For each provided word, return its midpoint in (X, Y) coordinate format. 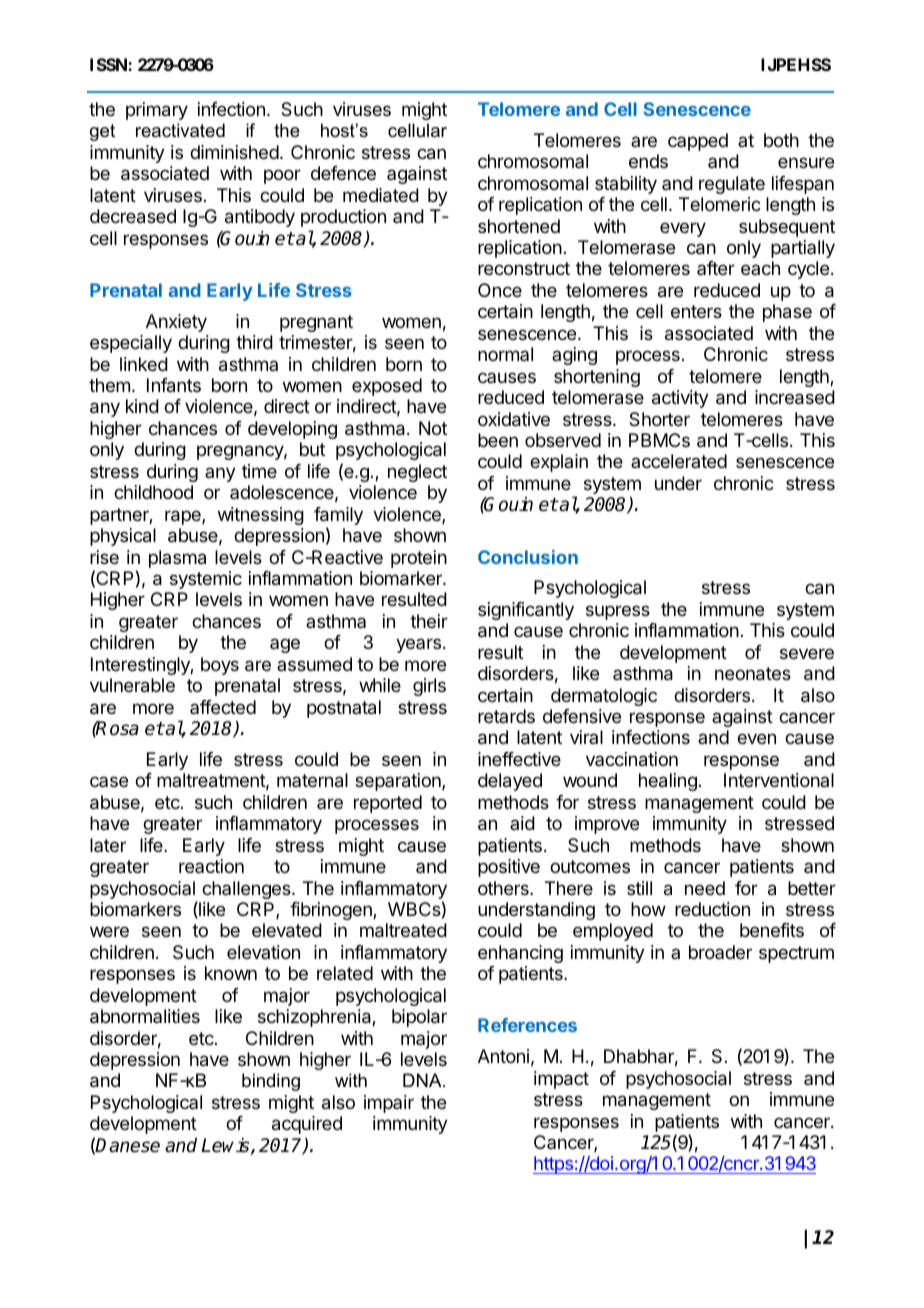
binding (271, 1082)
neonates (753, 674)
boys (220, 666)
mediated (381, 195)
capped (698, 142)
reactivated (180, 130)
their (429, 621)
